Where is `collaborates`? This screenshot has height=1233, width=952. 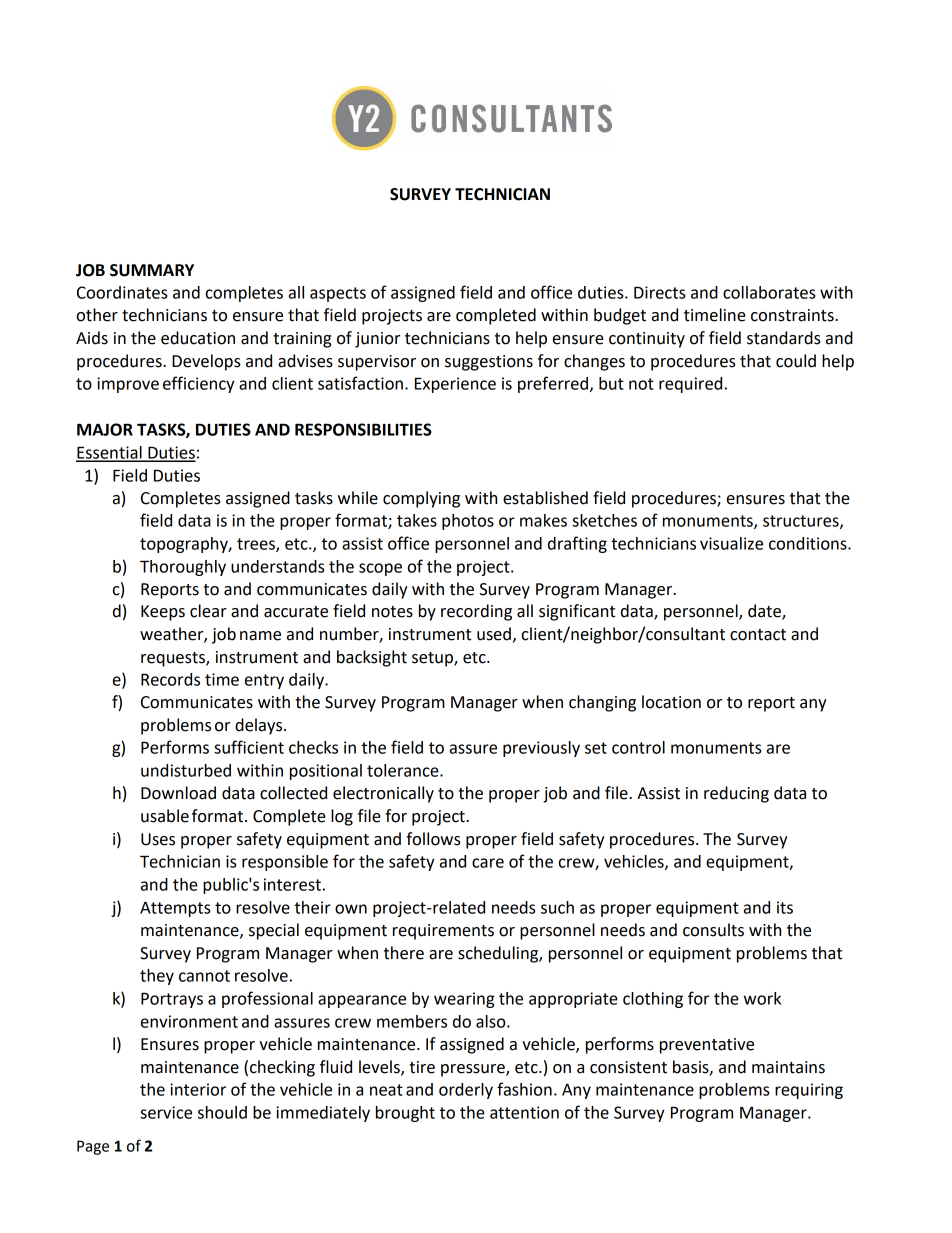 collaborates is located at coordinates (769, 292).
